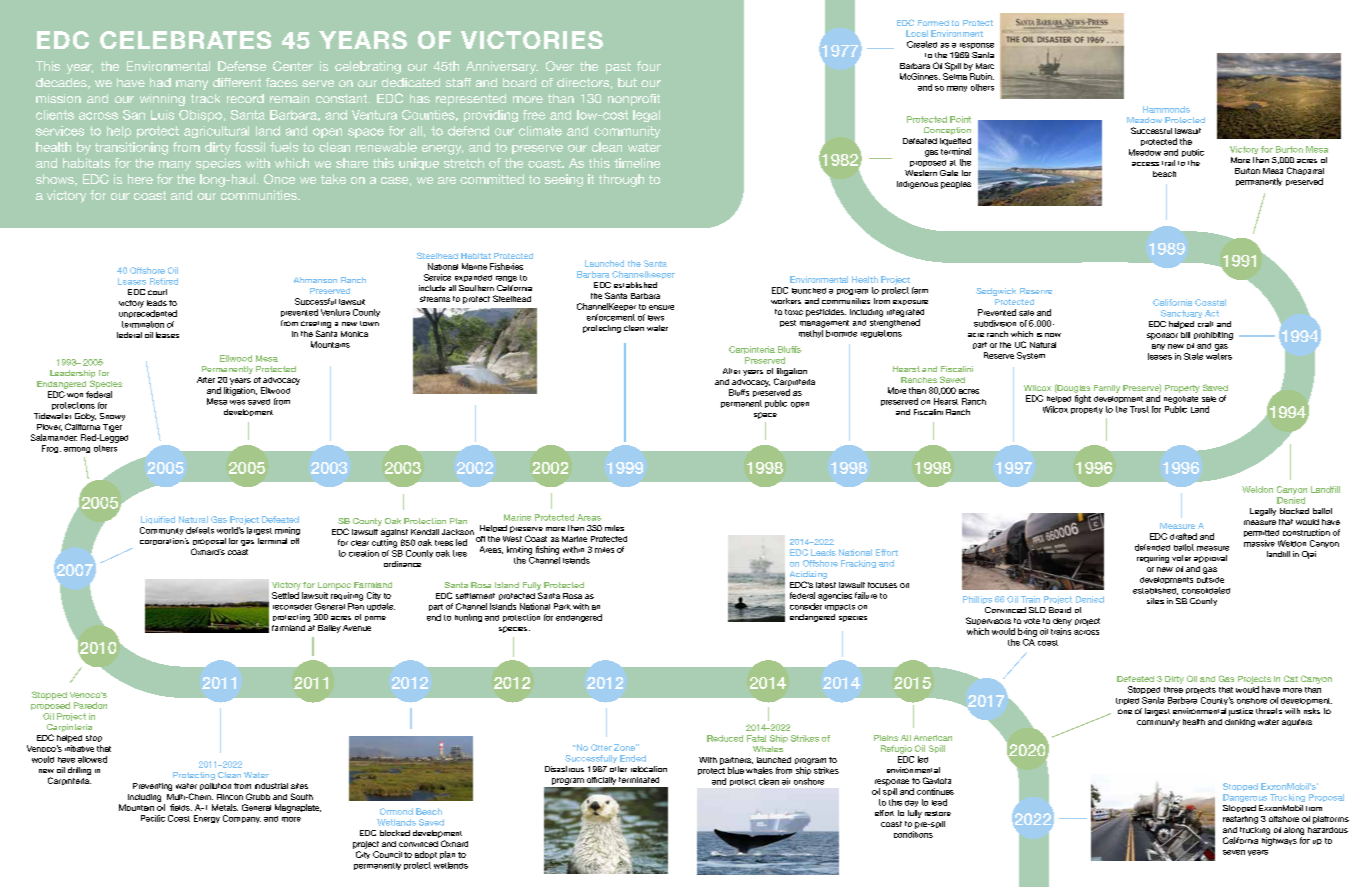  Describe the element at coordinates (649, 66) in the document. I see `four` at that location.
